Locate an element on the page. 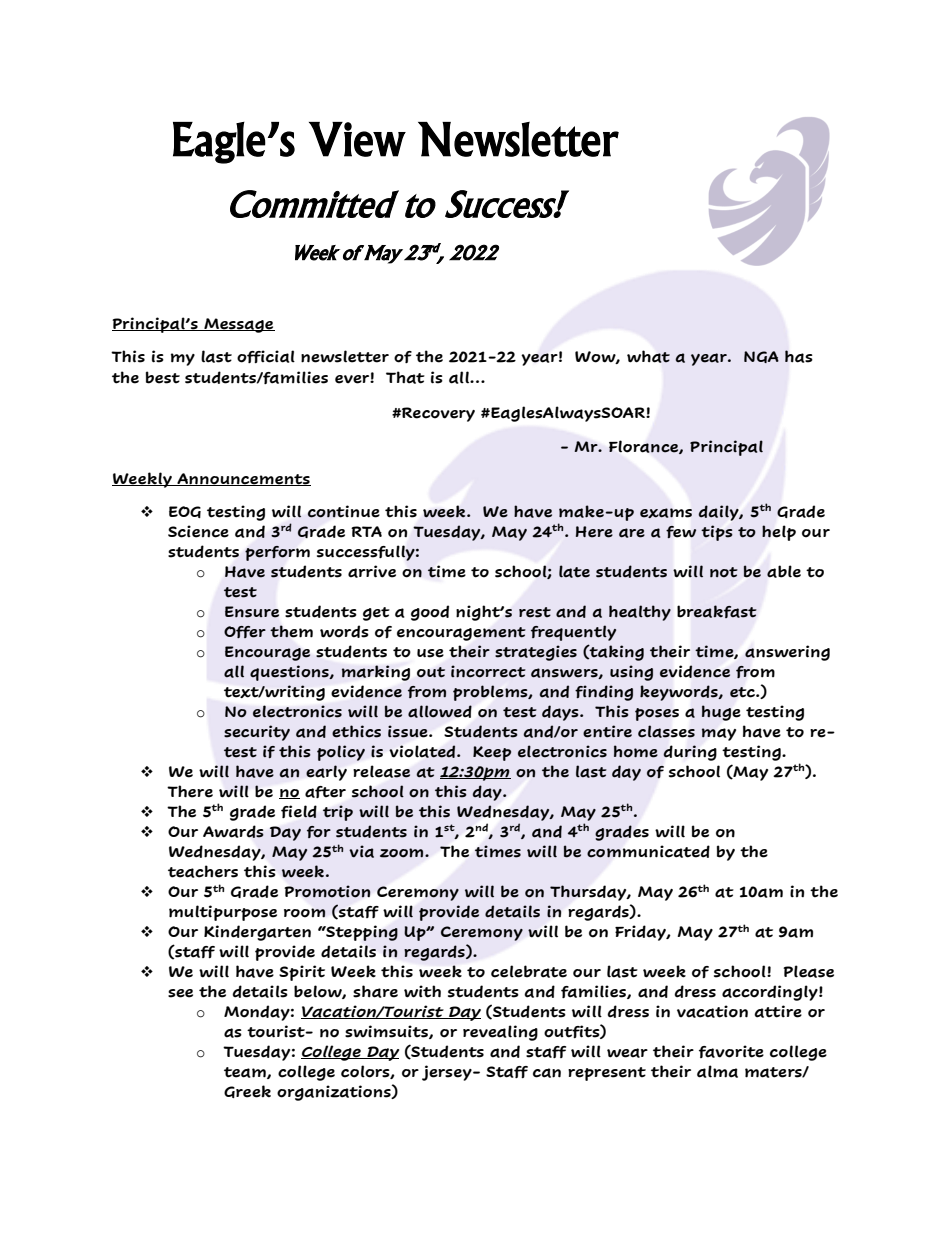  team is located at coordinates (246, 1073).
